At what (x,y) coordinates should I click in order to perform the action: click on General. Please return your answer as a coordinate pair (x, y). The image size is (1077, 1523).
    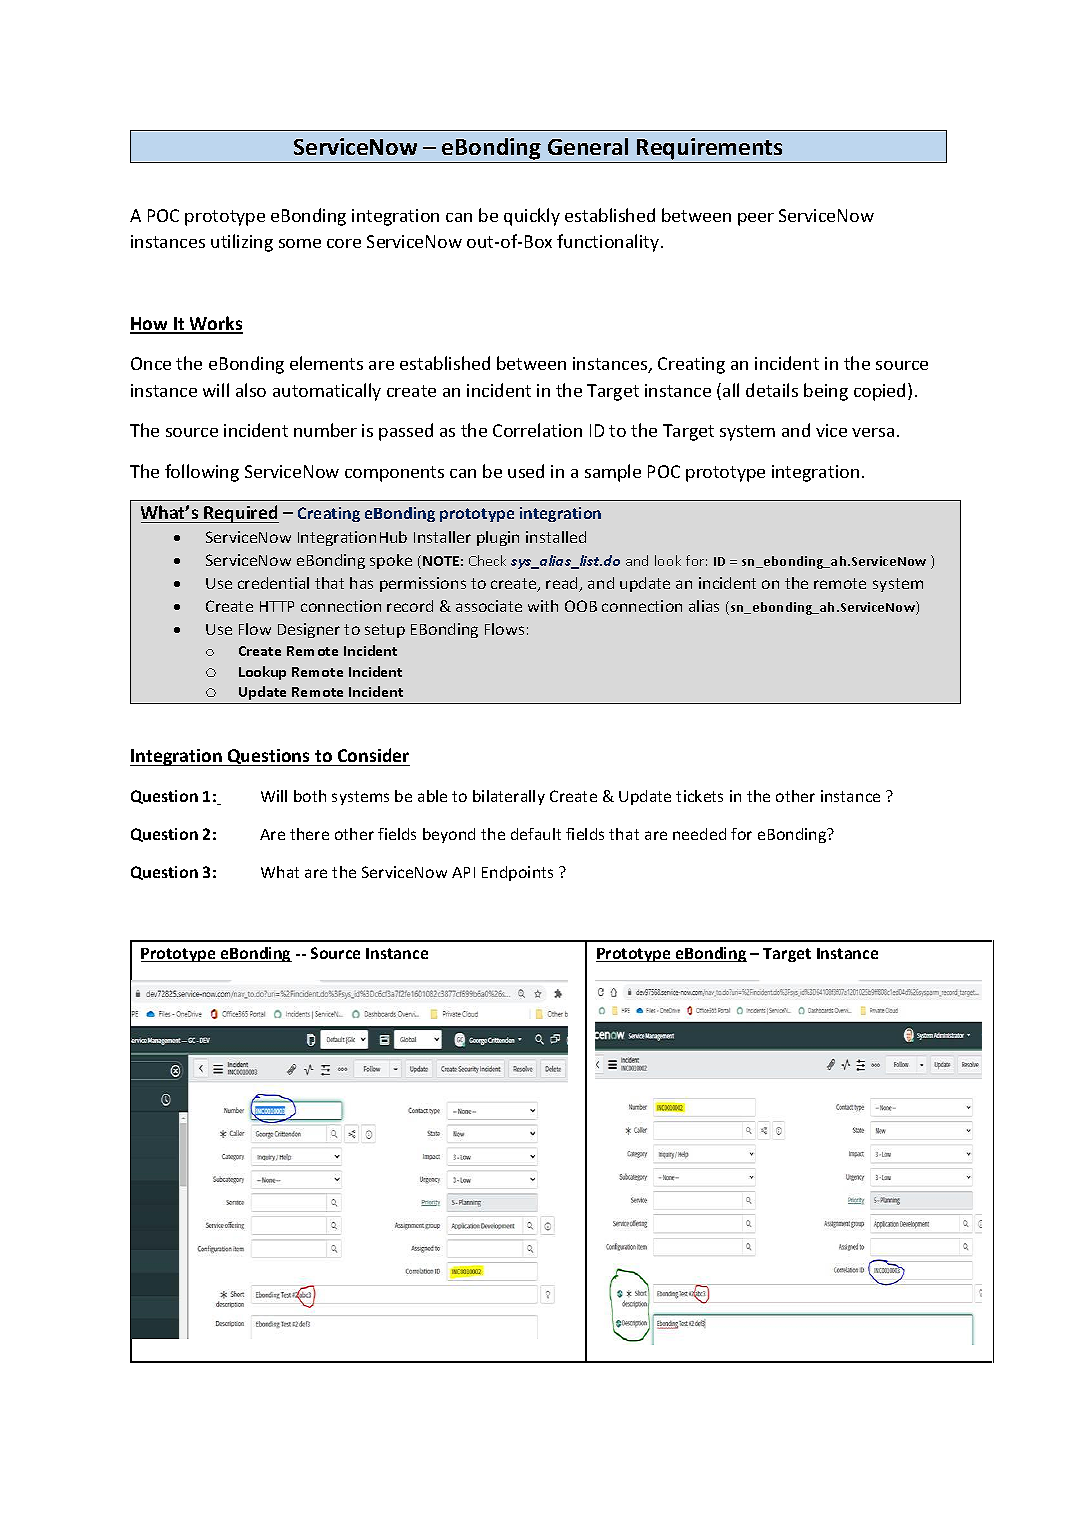
    Looking at the image, I should click on (588, 146).
